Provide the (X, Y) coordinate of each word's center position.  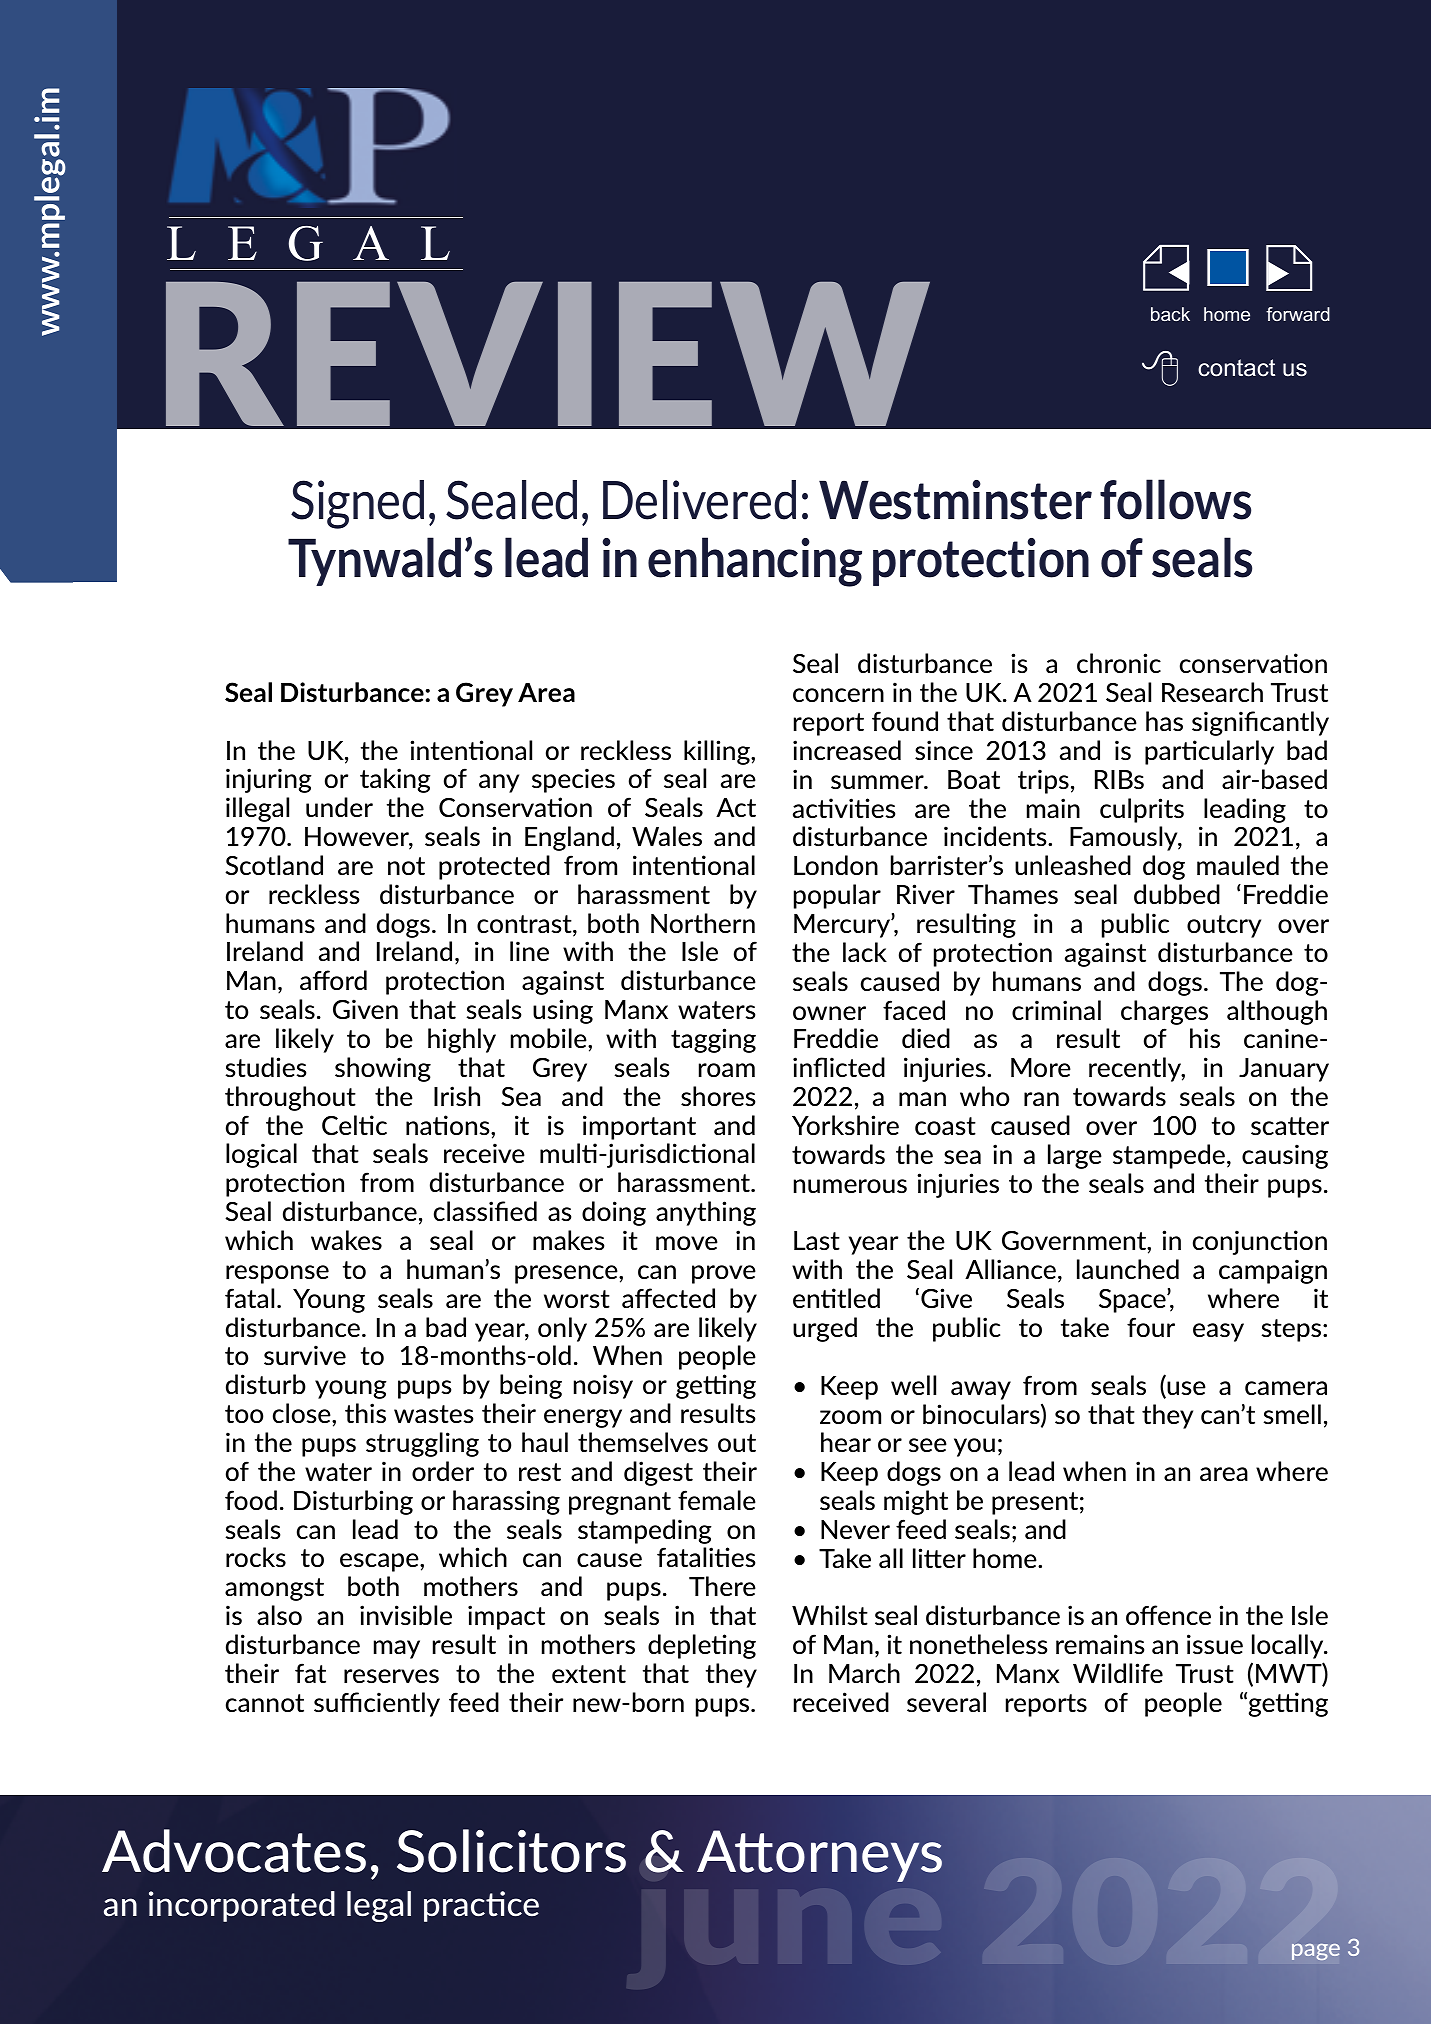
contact (1236, 368)
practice (481, 1906)
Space (1133, 1301)
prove (724, 1274)
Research (1212, 692)
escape (380, 1562)
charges (1164, 1012)
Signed (357, 504)
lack (865, 952)
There (722, 1586)
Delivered (699, 500)
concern (838, 695)
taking (395, 780)
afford (333, 980)
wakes (346, 1240)
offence (1168, 1615)
